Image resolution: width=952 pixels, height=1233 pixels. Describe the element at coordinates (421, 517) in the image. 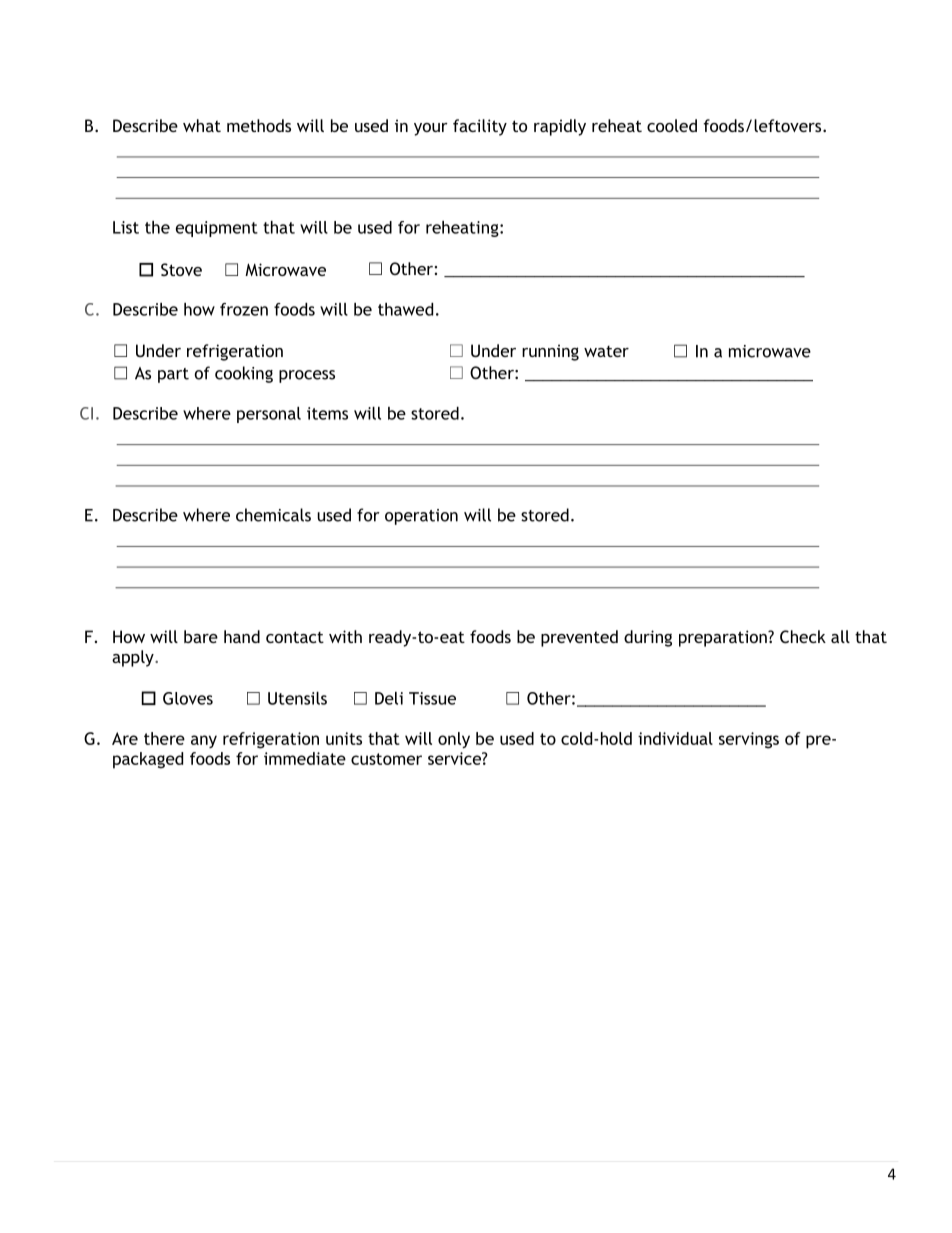

I see `operation` at that location.
